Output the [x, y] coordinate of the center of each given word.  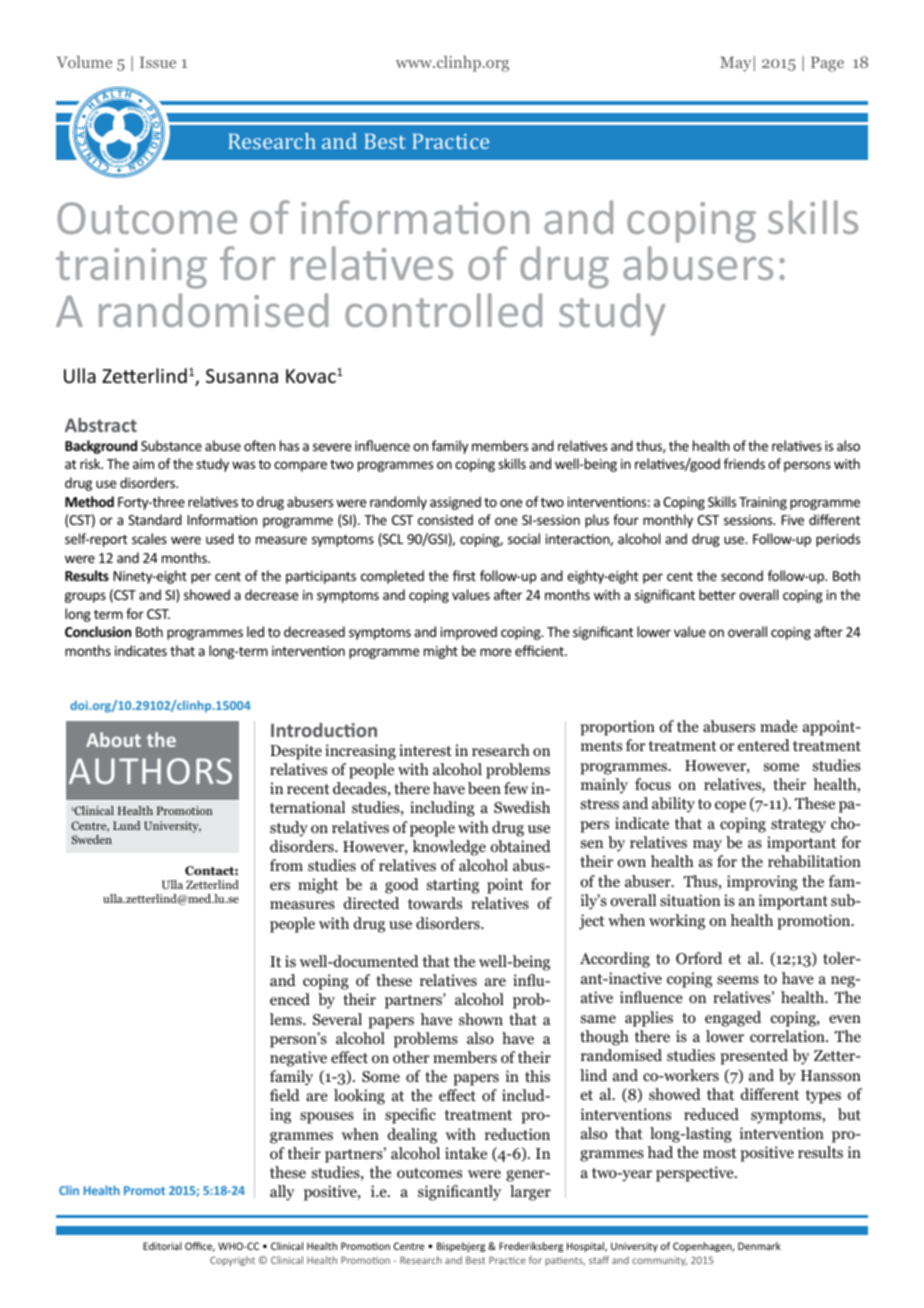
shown [481, 1019]
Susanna [242, 376]
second [742, 575]
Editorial [162, 1246]
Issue [158, 62]
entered [764, 745]
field [285, 1095]
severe [332, 447]
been [484, 788]
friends [744, 463]
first [464, 575]
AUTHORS [150, 771]
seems [738, 980]
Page [827, 64]
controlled [443, 310]
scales [149, 538]
